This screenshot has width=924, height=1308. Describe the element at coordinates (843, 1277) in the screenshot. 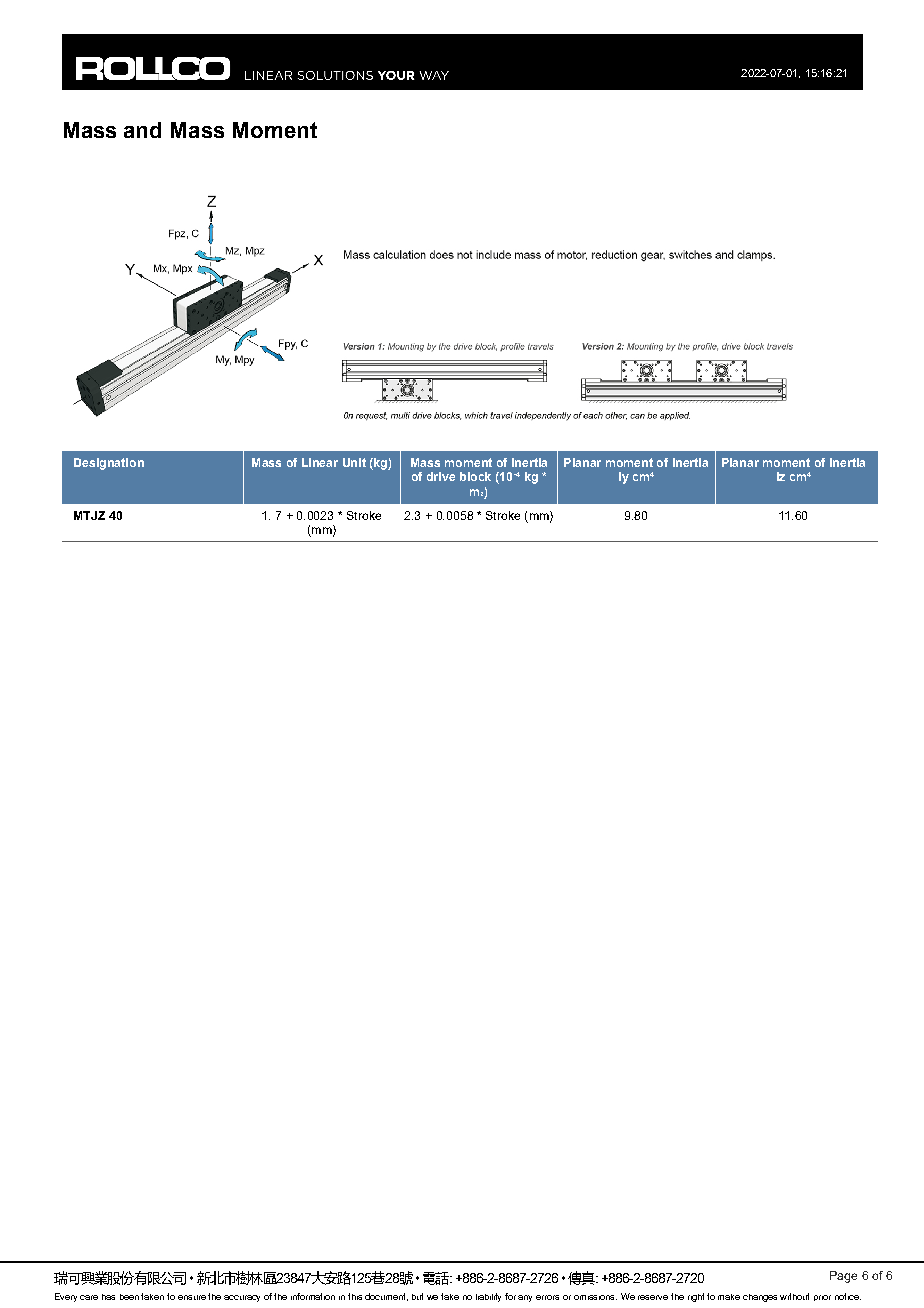

I see `Page` at that location.
